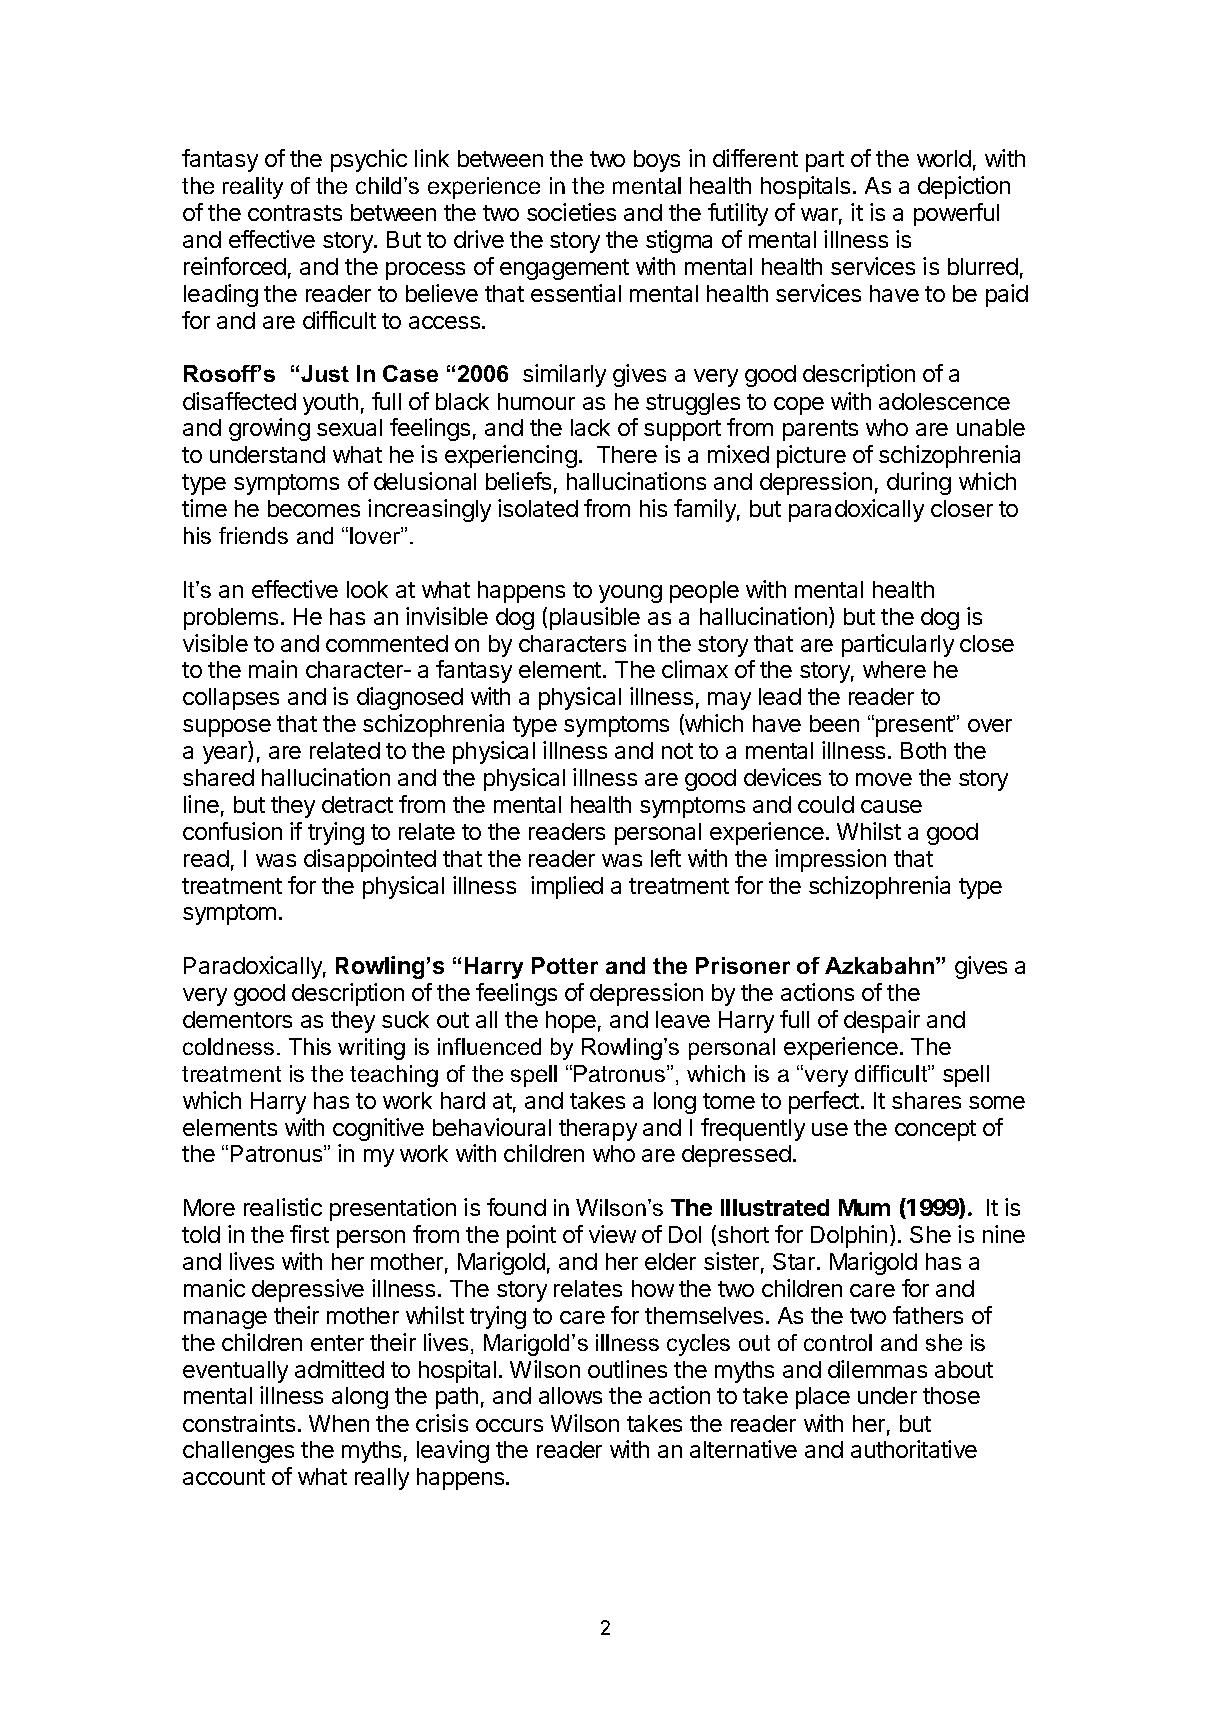  Describe the element at coordinates (571, 212) in the document. I see `societies` at that location.
